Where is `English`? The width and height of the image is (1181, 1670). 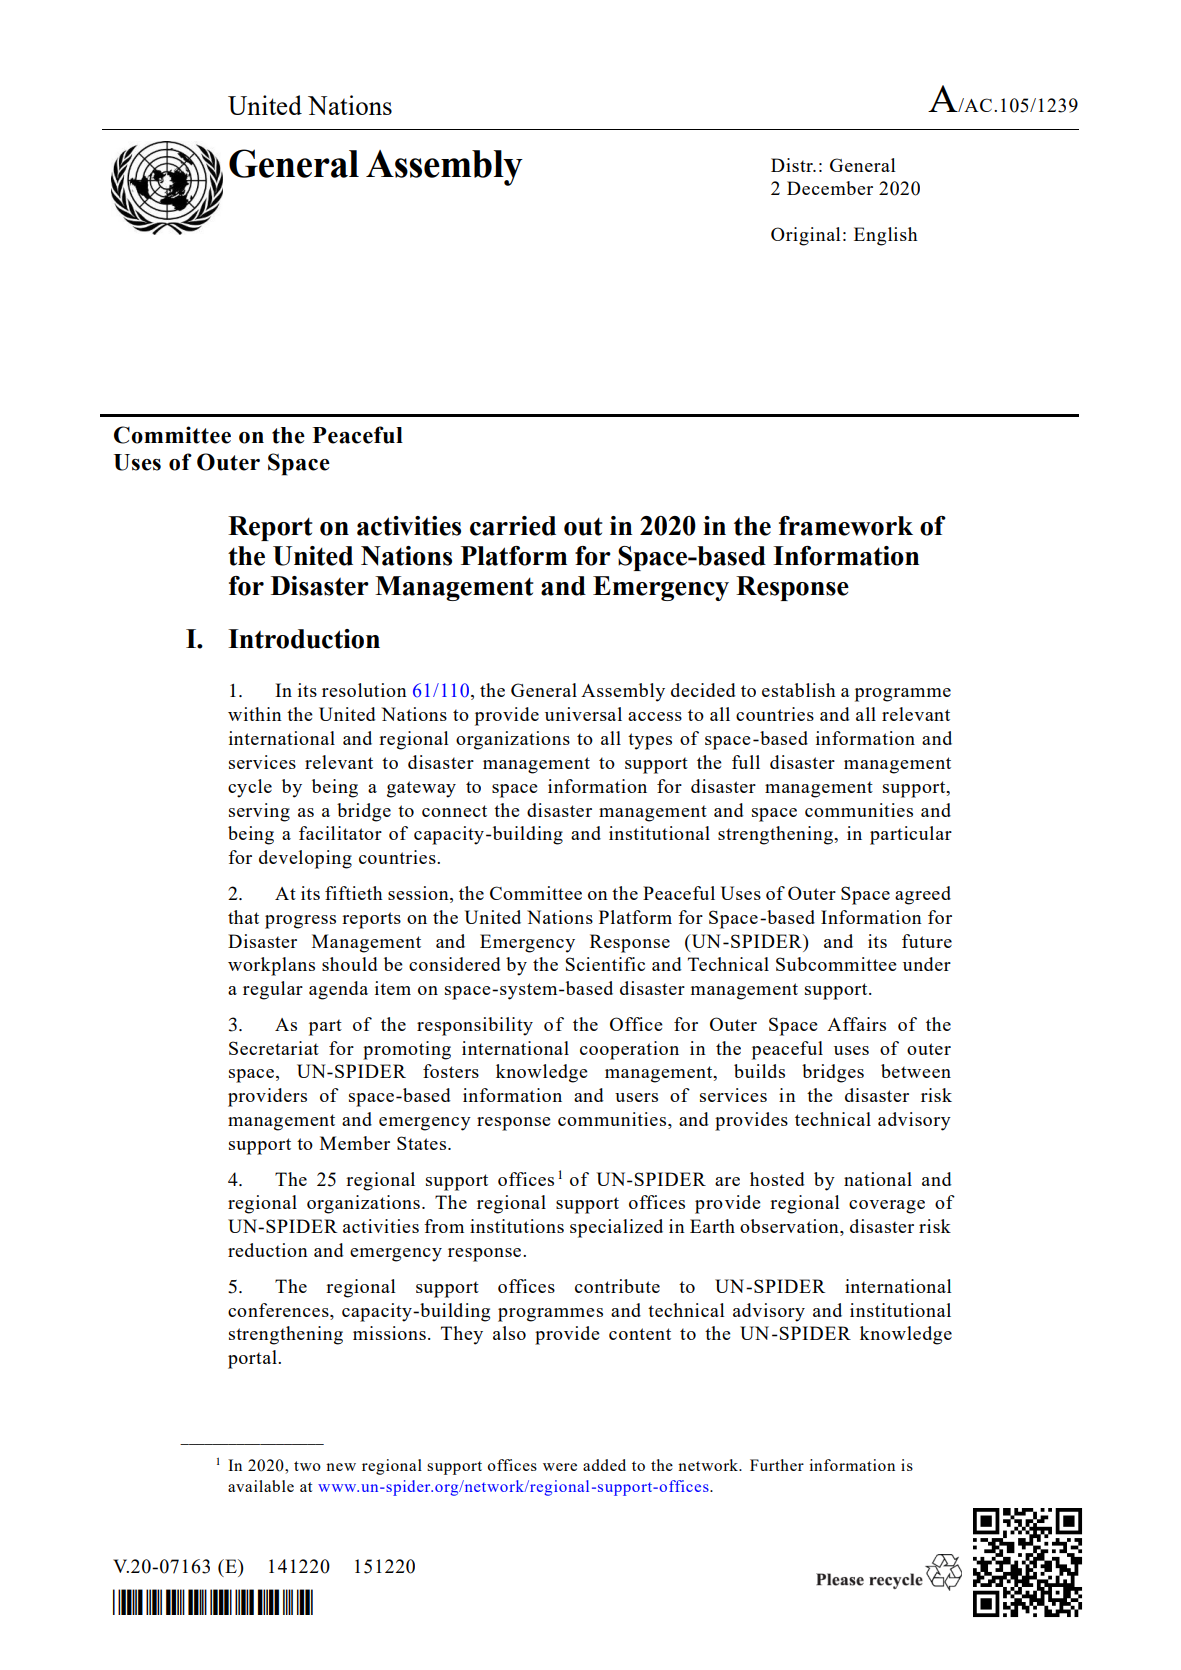 English is located at coordinates (886, 236).
